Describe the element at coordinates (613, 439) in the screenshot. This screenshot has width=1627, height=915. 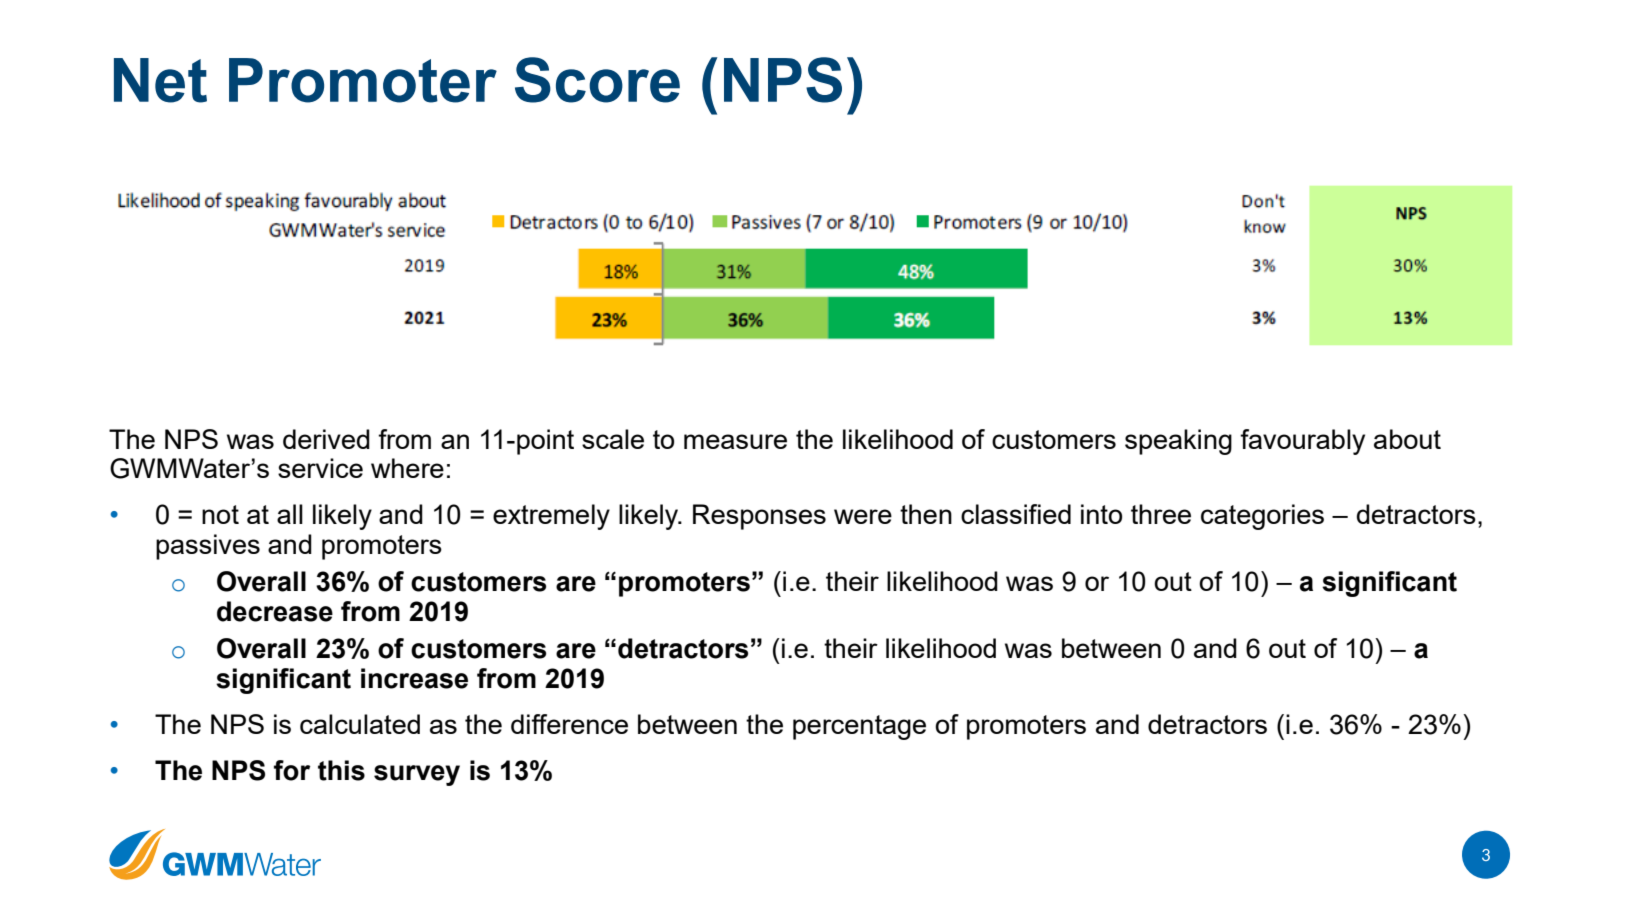
I see `scale` at that location.
